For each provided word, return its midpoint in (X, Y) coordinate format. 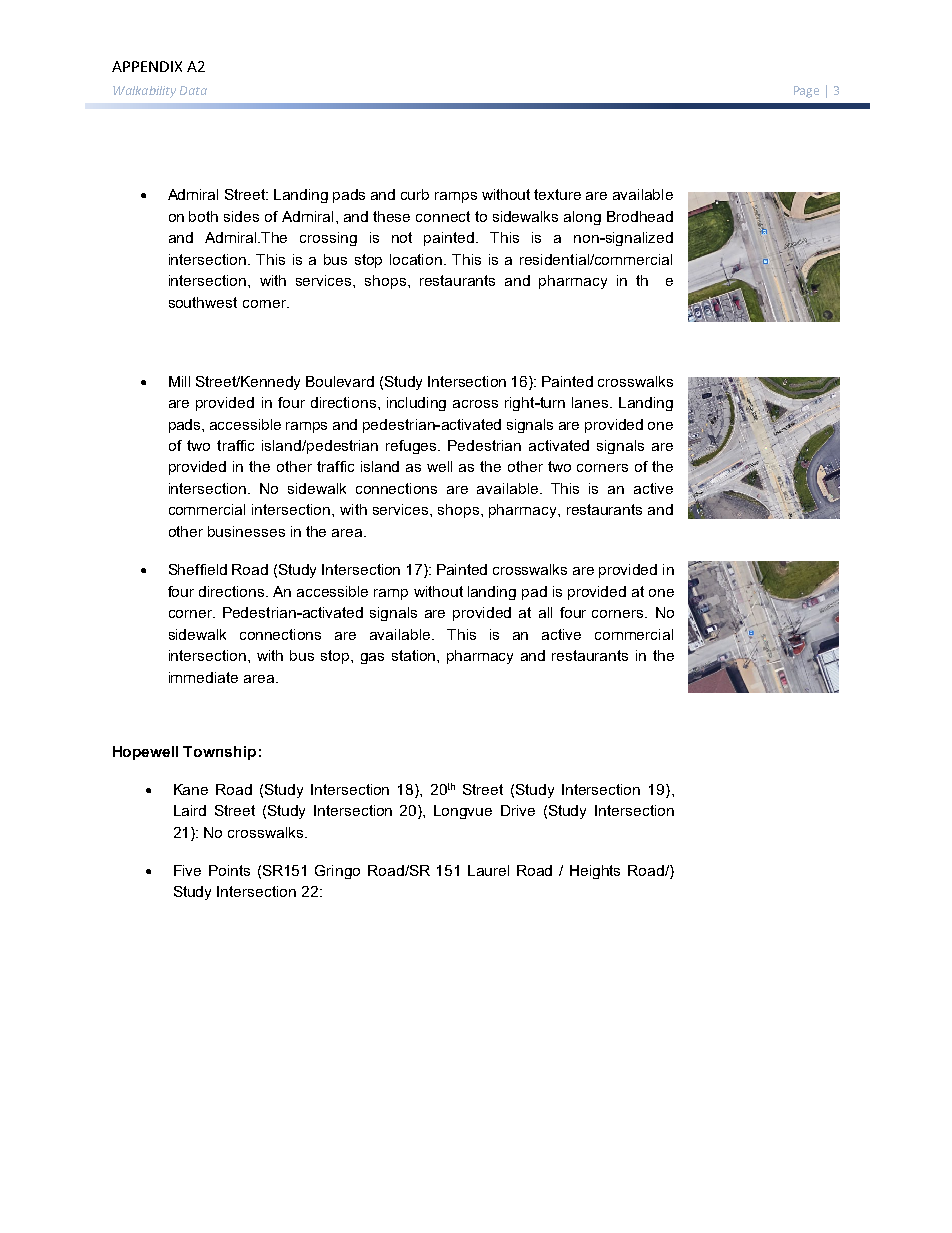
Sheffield (198, 569)
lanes (591, 402)
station (415, 655)
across (475, 404)
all (545, 612)
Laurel (488, 870)
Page (806, 92)
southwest (203, 302)
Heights (595, 872)
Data (193, 90)
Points (229, 870)
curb (415, 194)
